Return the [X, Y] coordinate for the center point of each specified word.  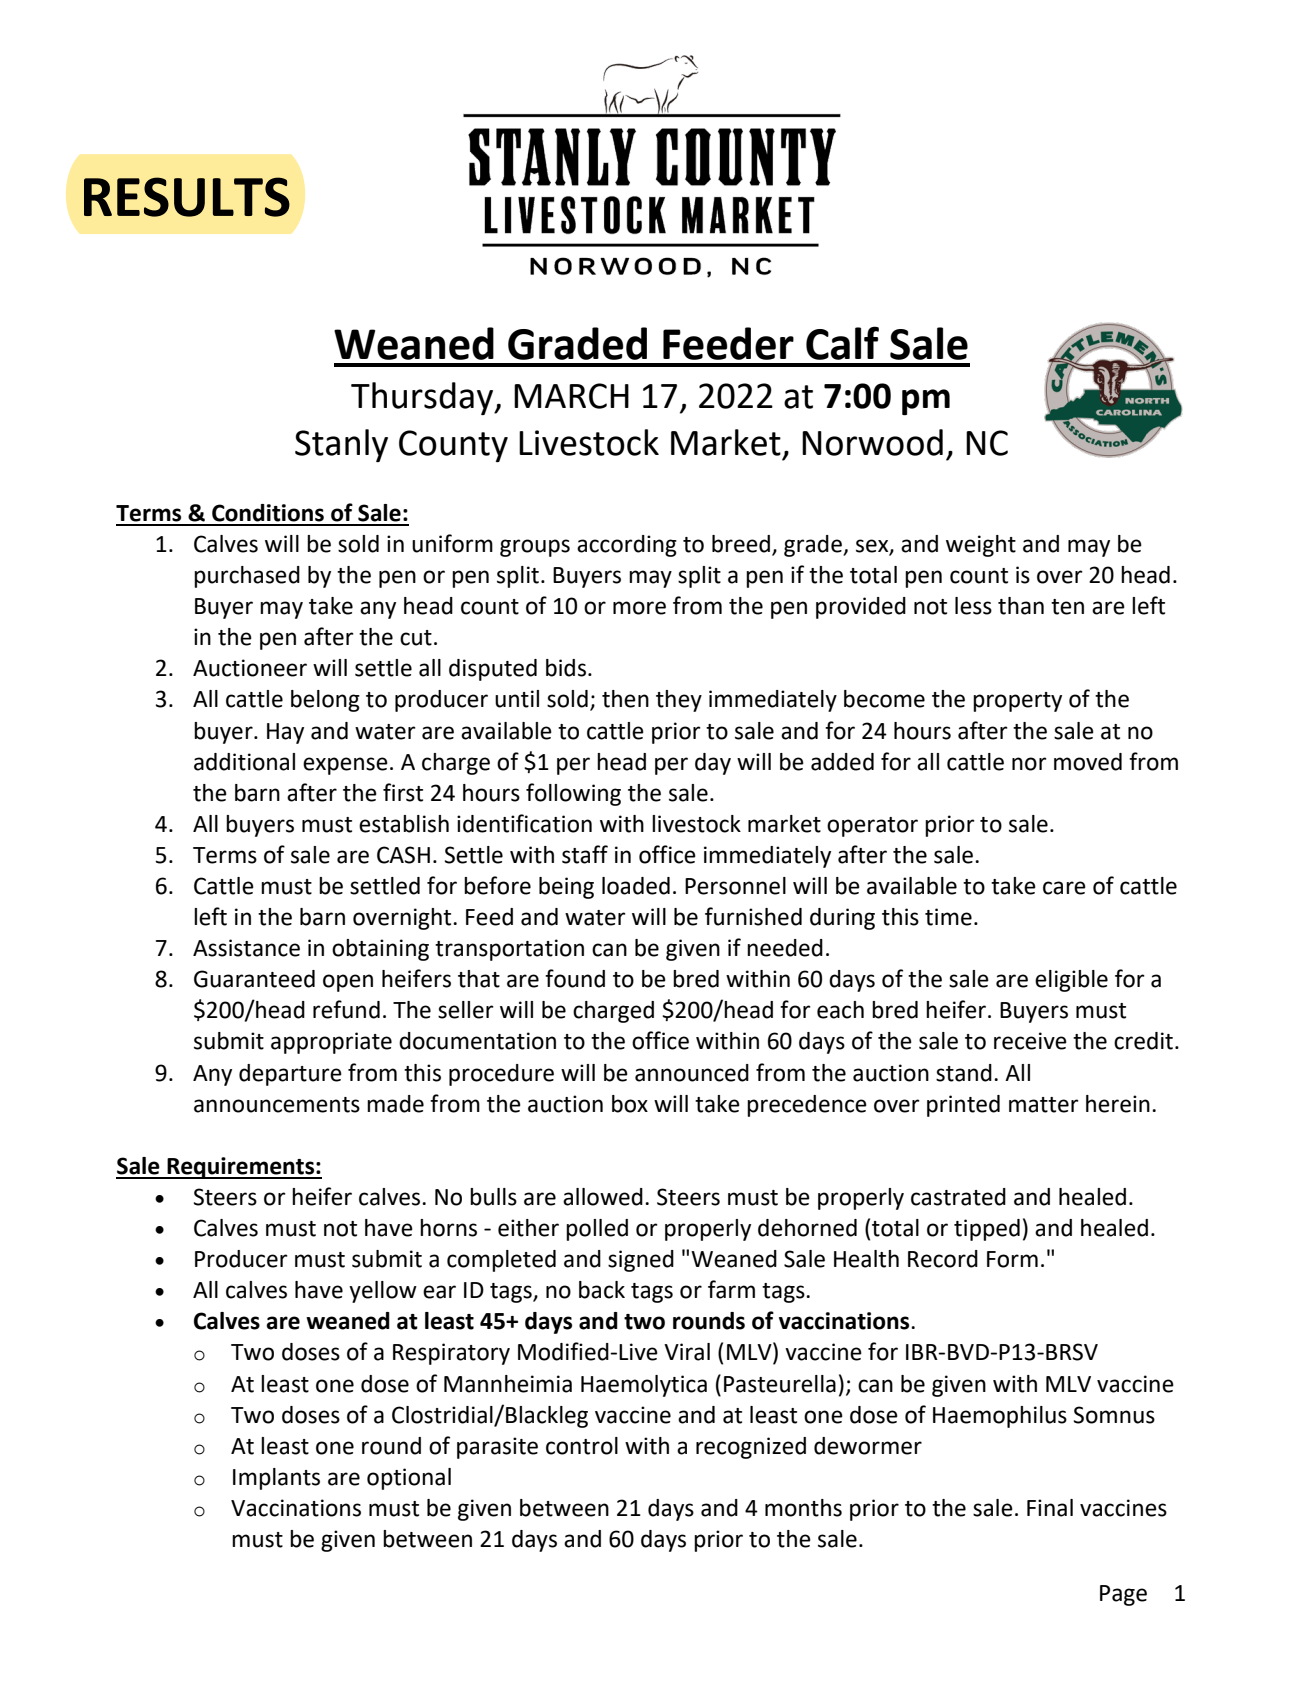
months [803, 1508]
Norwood [872, 442]
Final [1050, 1508]
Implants [276, 1479]
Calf [842, 343]
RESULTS [187, 197]
